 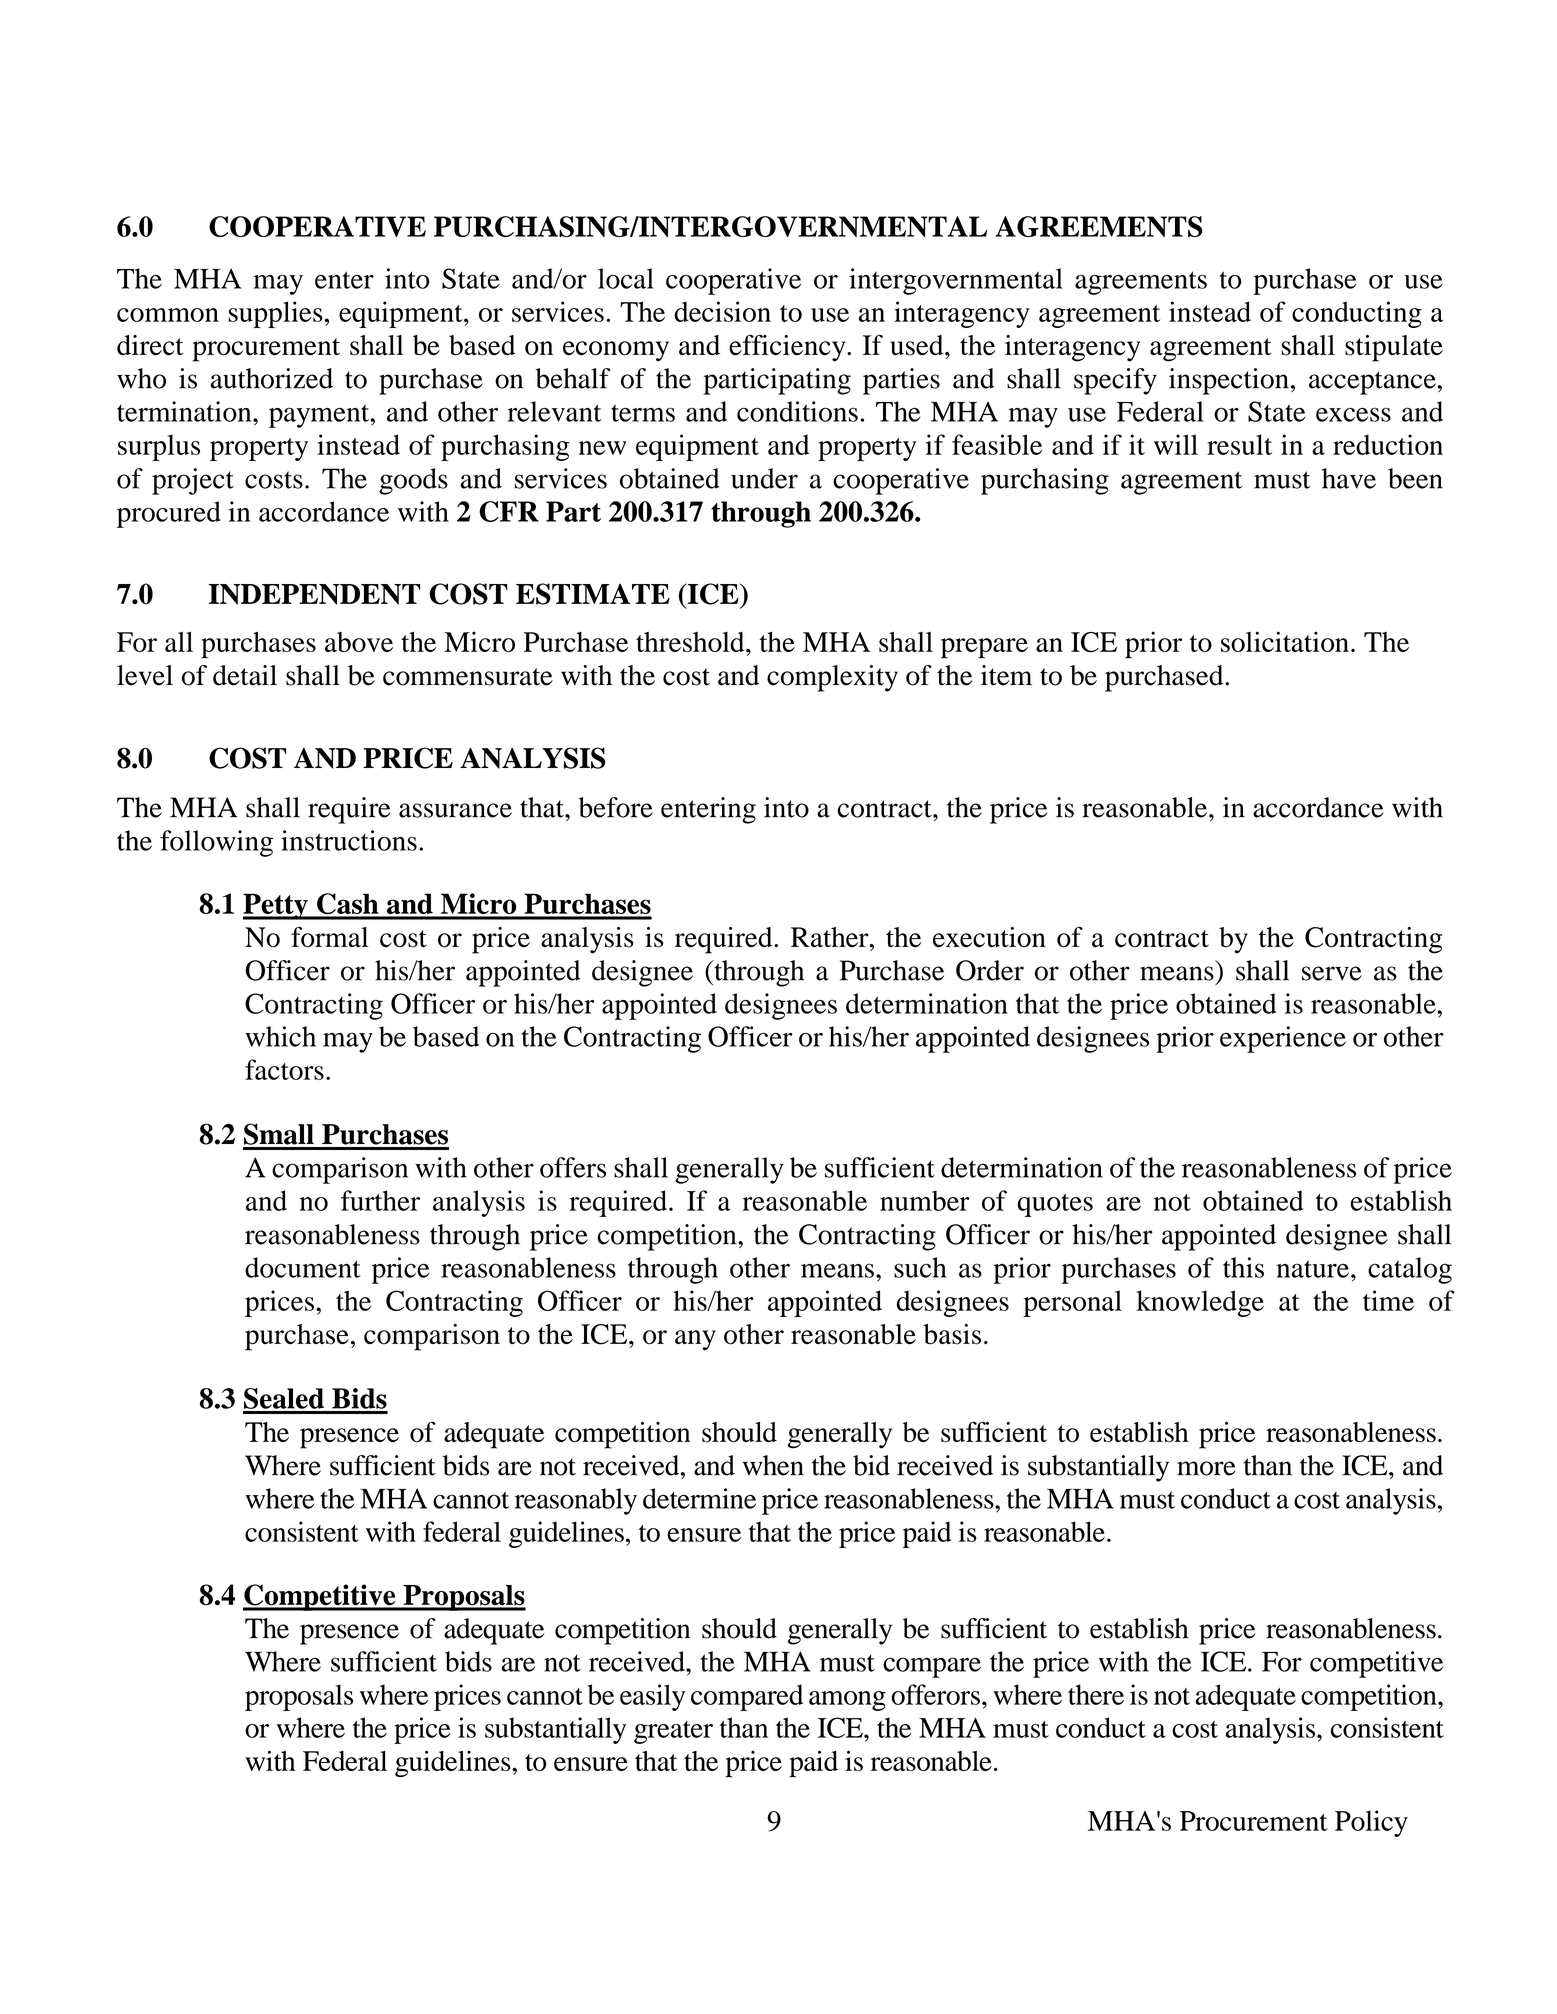 I want to click on greater, so click(x=673, y=1732).
